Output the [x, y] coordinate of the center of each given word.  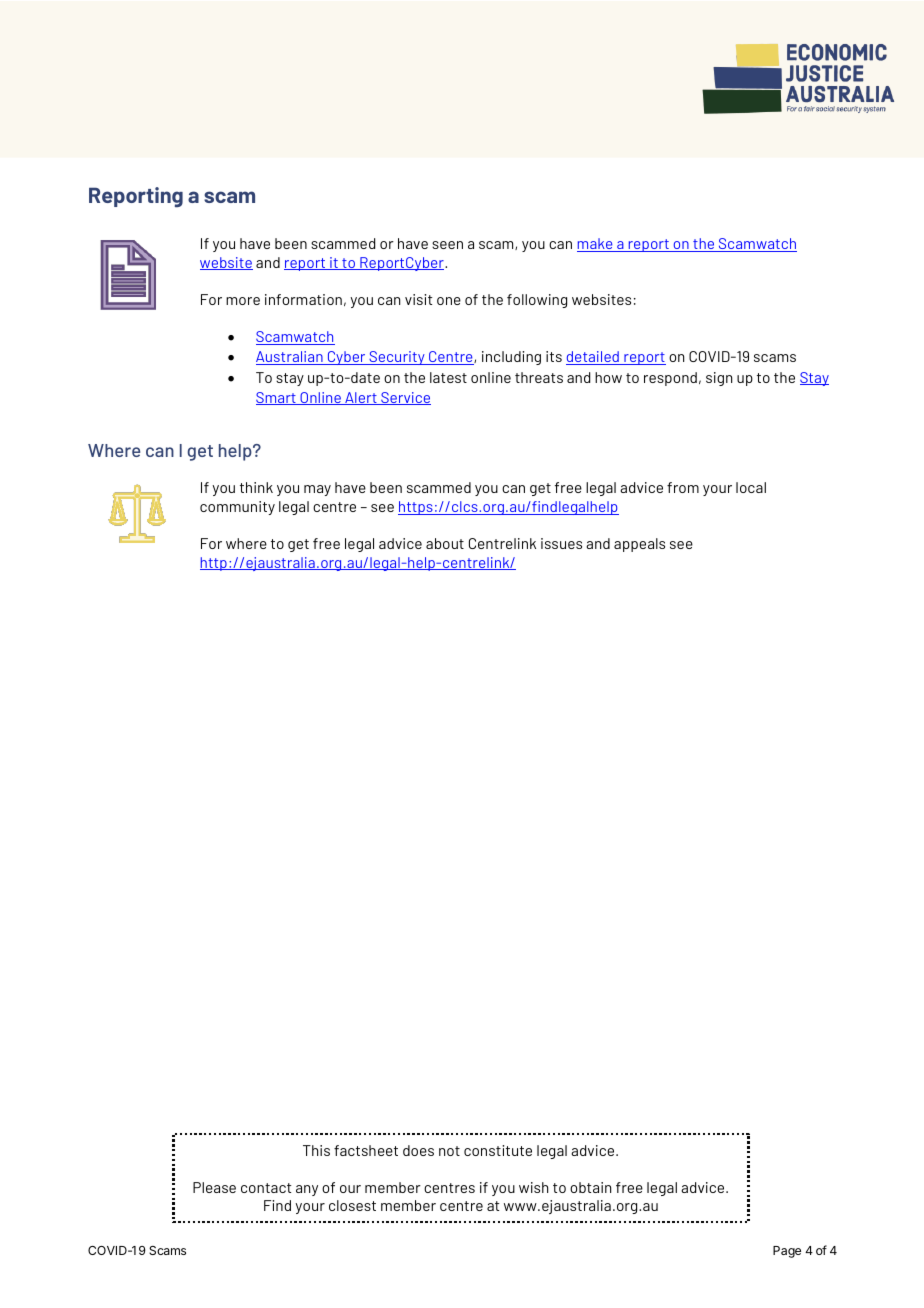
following [537, 301]
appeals [639, 545]
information [303, 299]
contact [266, 1188]
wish [533, 1187]
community [237, 508]
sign [719, 379]
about [445, 543]
